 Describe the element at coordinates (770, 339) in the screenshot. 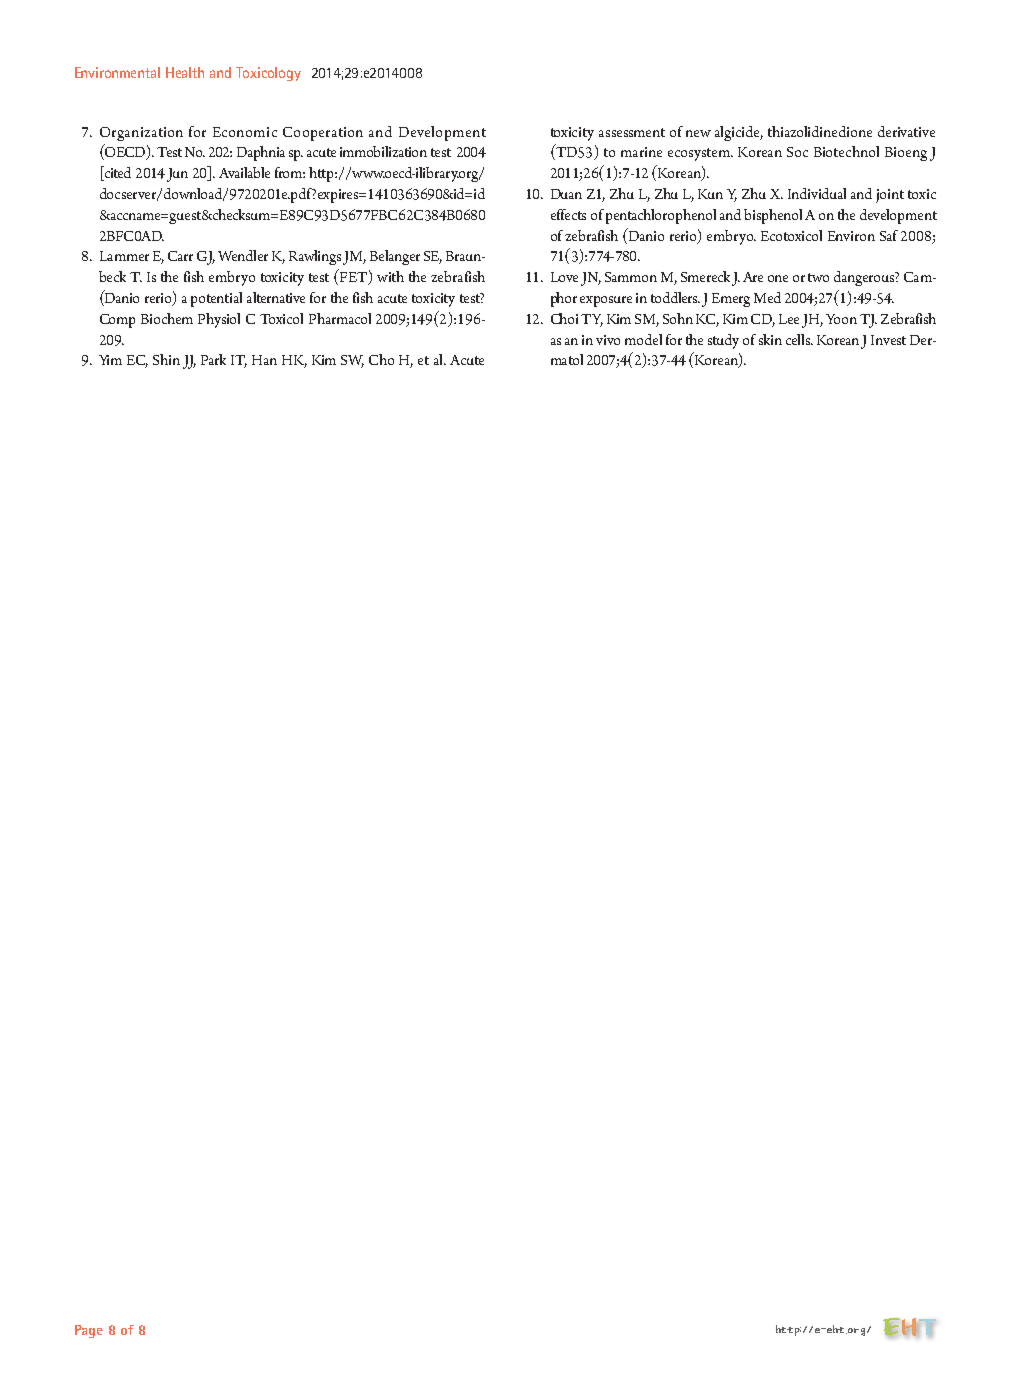

I see `skin` at that location.
